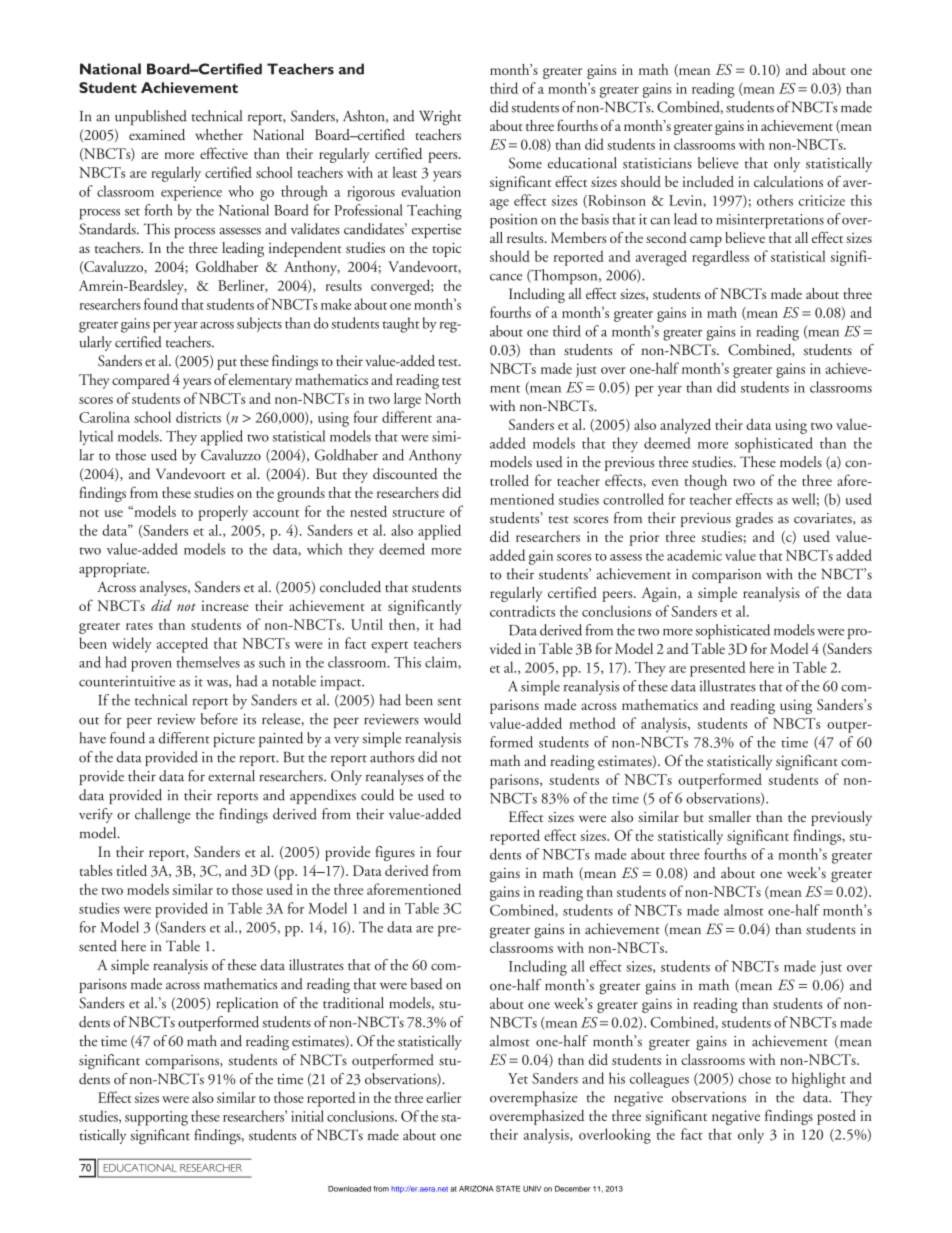 The image size is (952, 1233). I want to click on contradicts, so click(522, 611).
